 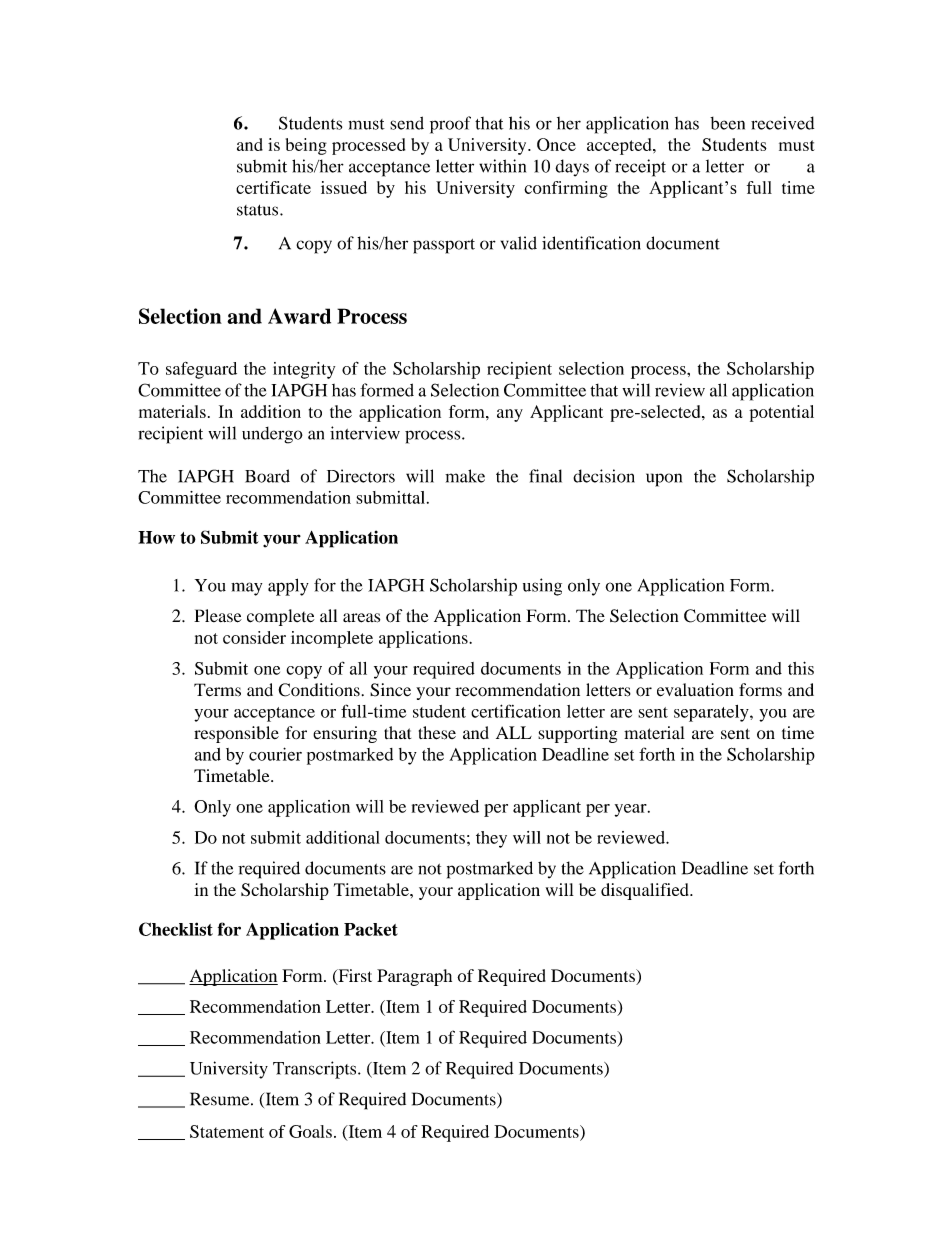 What do you see at coordinates (727, 123) in the image?
I see `been` at bounding box center [727, 123].
